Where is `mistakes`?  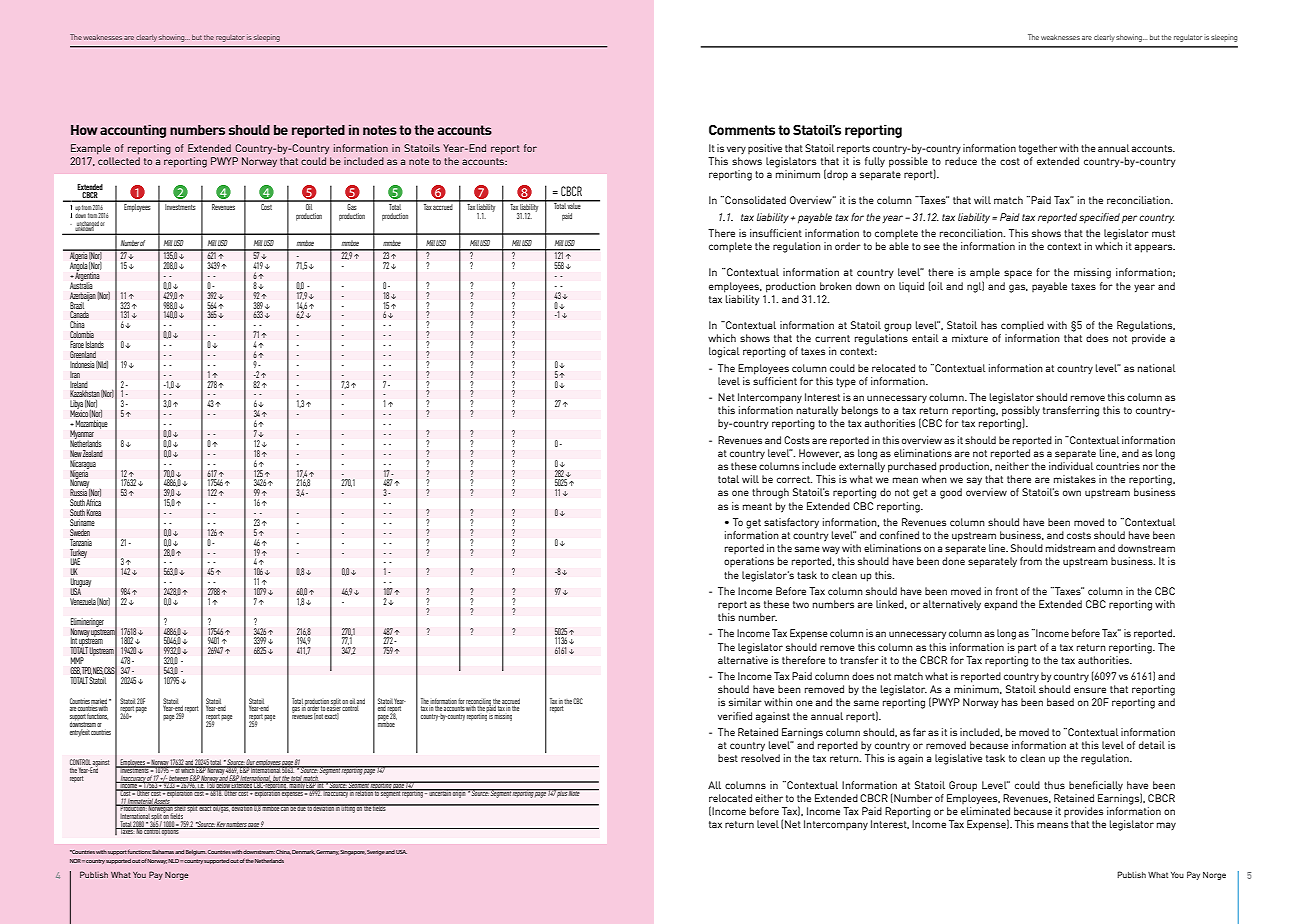
mistakes is located at coordinates (1075, 479).
